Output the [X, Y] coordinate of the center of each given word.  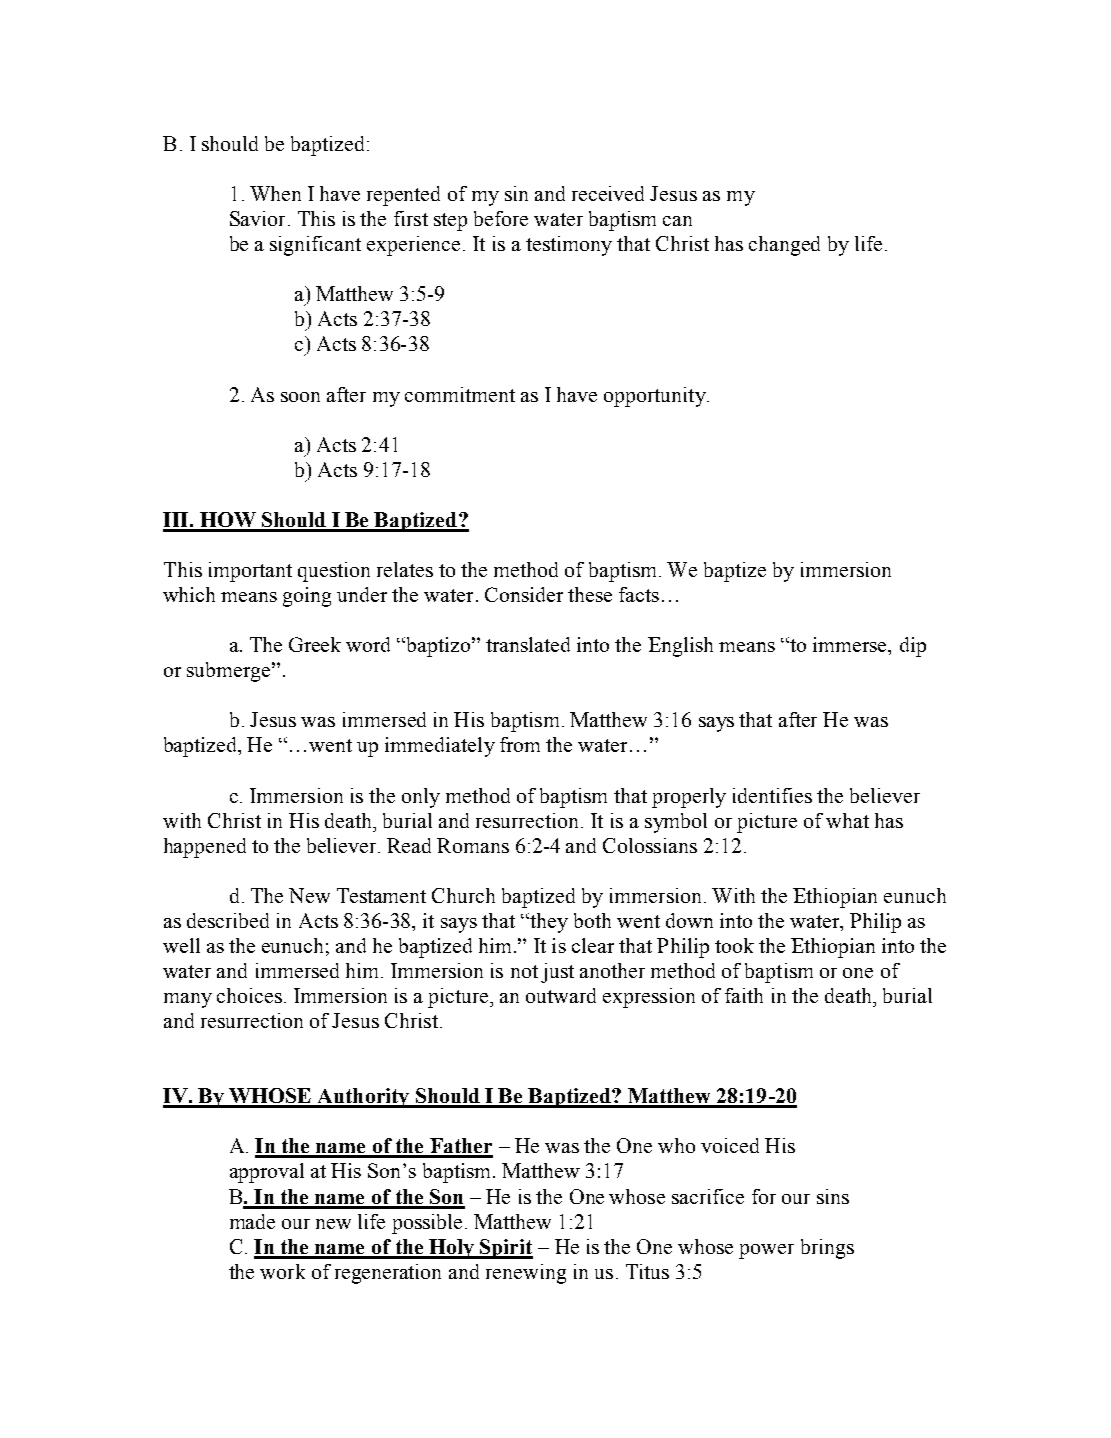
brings [827, 1249]
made [252, 1221]
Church [463, 895]
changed [784, 246]
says [716, 724]
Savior [257, 218]
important [250, 572]
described [228, 920]
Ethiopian [835, 898]
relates [405, 569]
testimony [569, 246]
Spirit [505, 1249]
